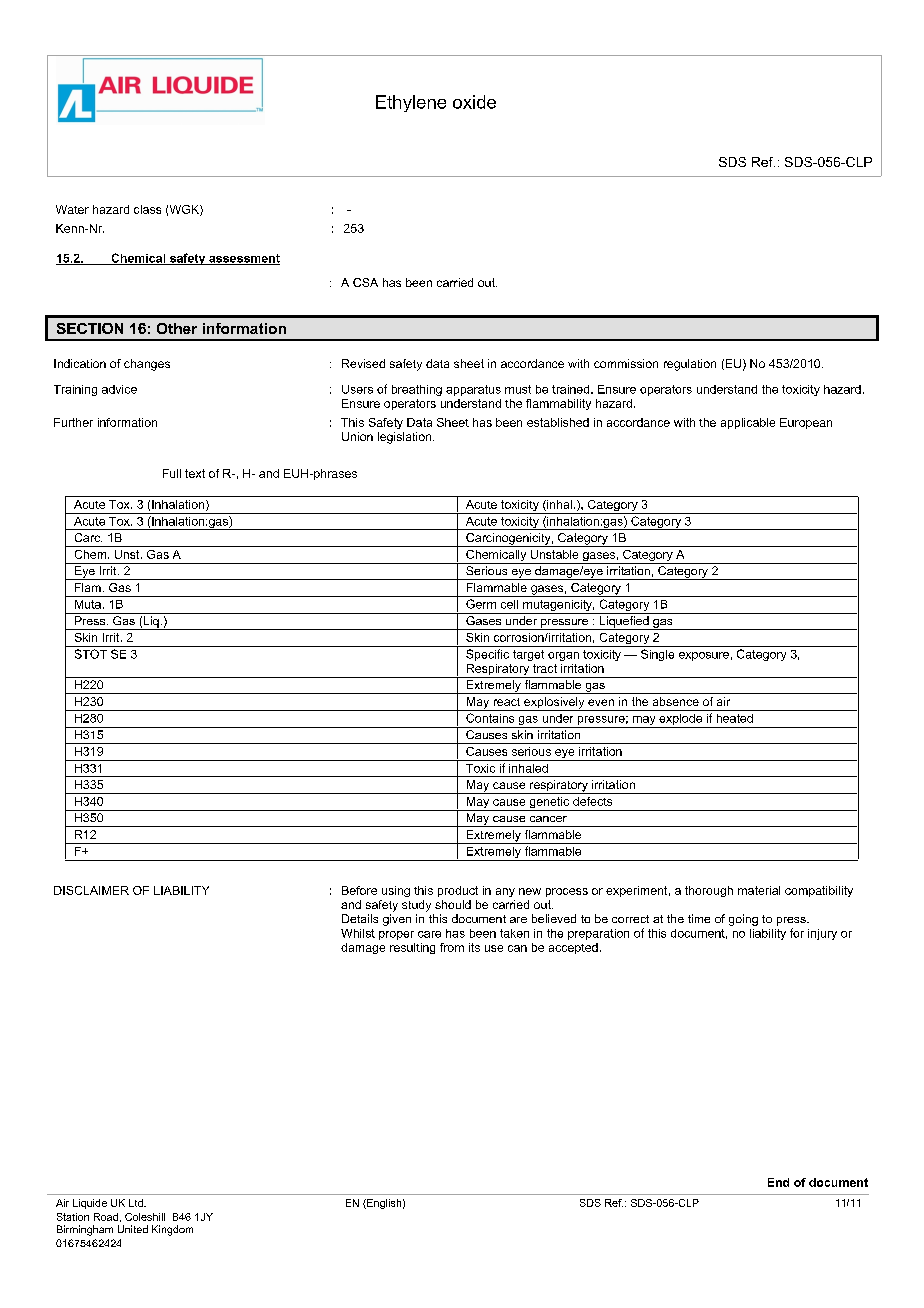 The image size is (924, 1308). I want to click on Full, so click(172, 473).
